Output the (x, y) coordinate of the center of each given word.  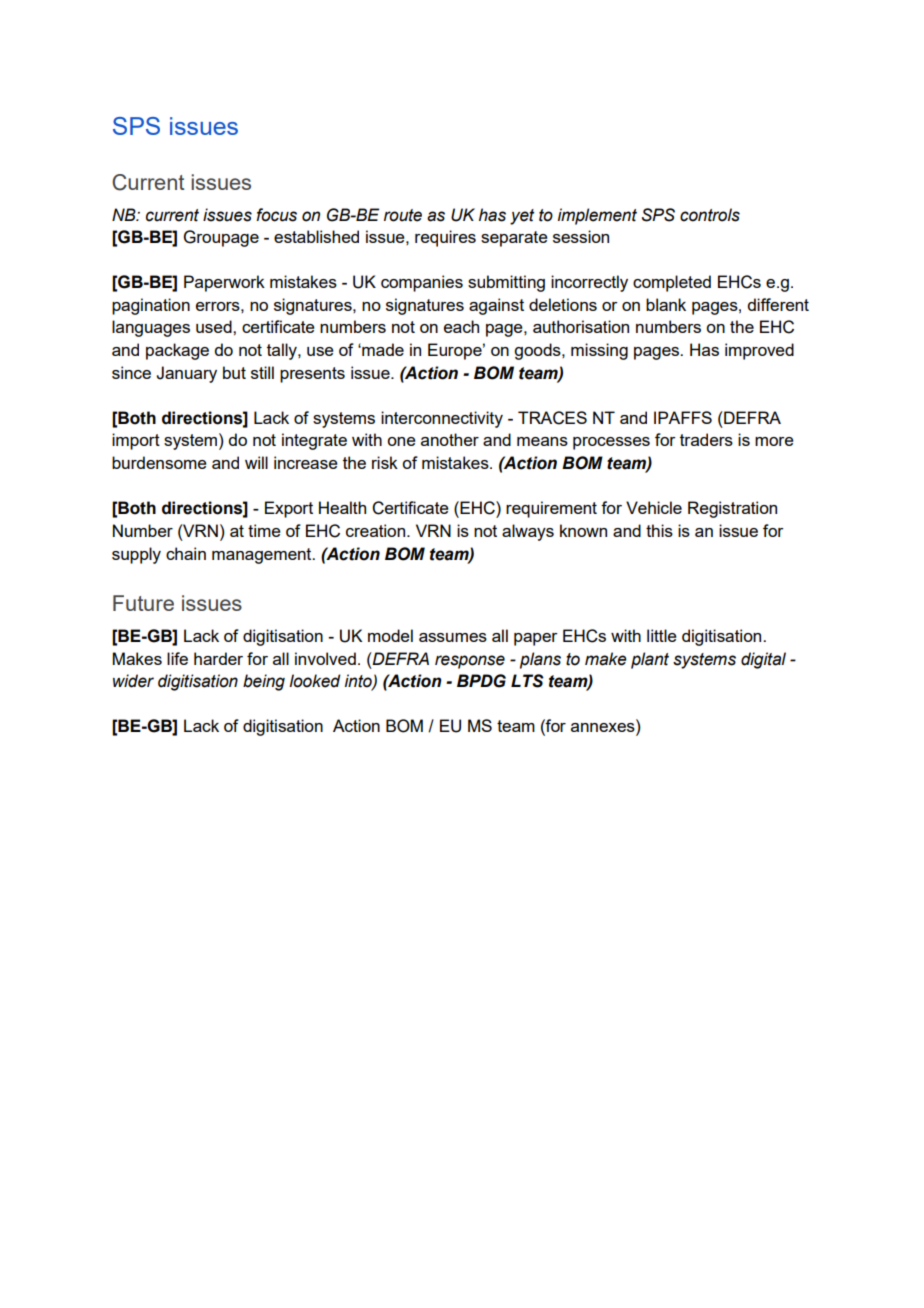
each (461, 326)
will (256, 462)
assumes (453, 637)
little (662, 635)
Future (143, 603)
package (177, 351)
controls (710, 215)
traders (706, 439)
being (264, 682)
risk (385, 462)
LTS (527, 681)
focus (276, 215)
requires (445, 238)
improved (759, 351)
